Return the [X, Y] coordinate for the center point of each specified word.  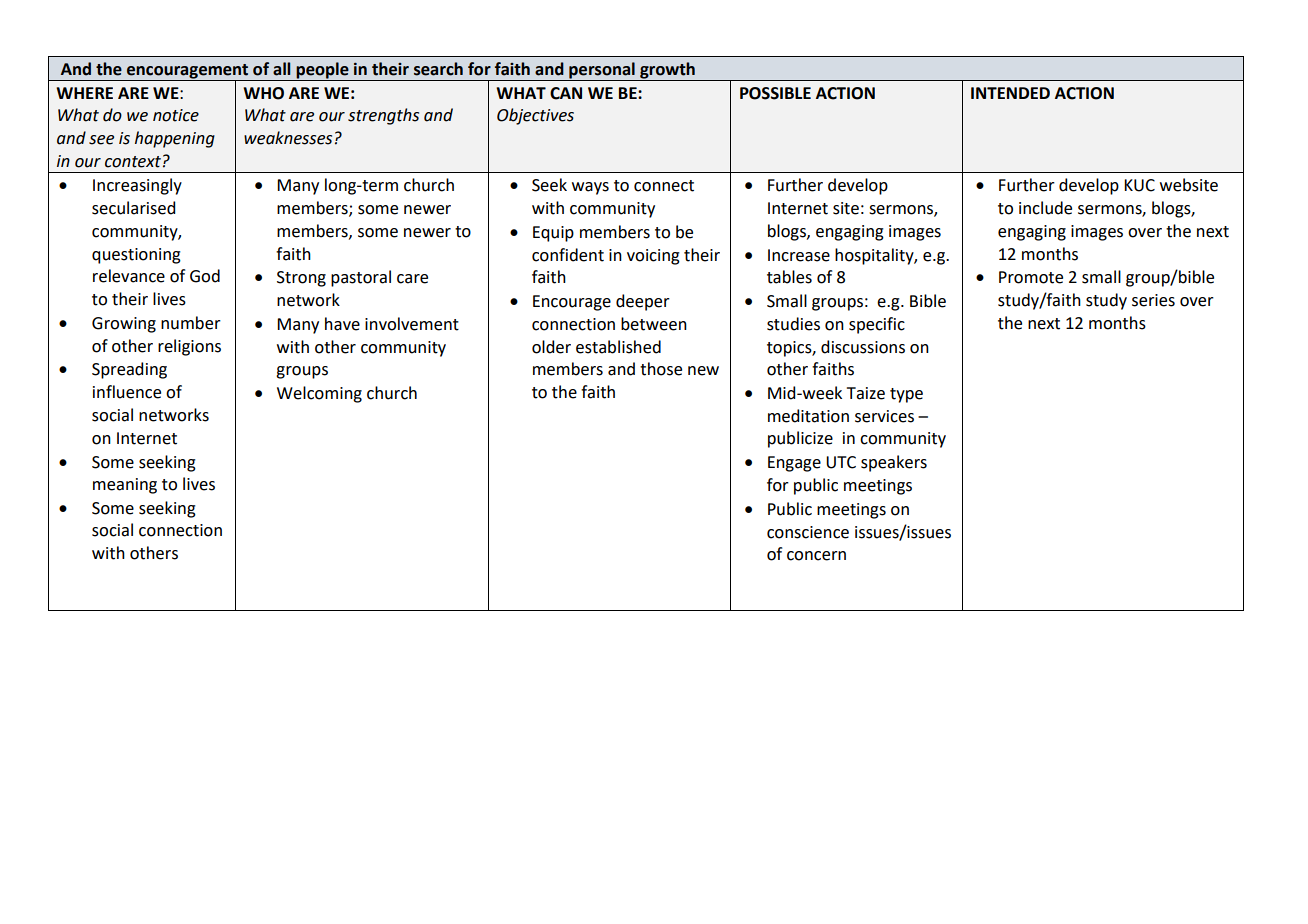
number [191, 323]
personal [602, 71]
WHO [263, 93]
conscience [808, 532]
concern [816, 556]
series [1153, 300]
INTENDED [1010, 93]
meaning [125, 486]
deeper [643, 302]
